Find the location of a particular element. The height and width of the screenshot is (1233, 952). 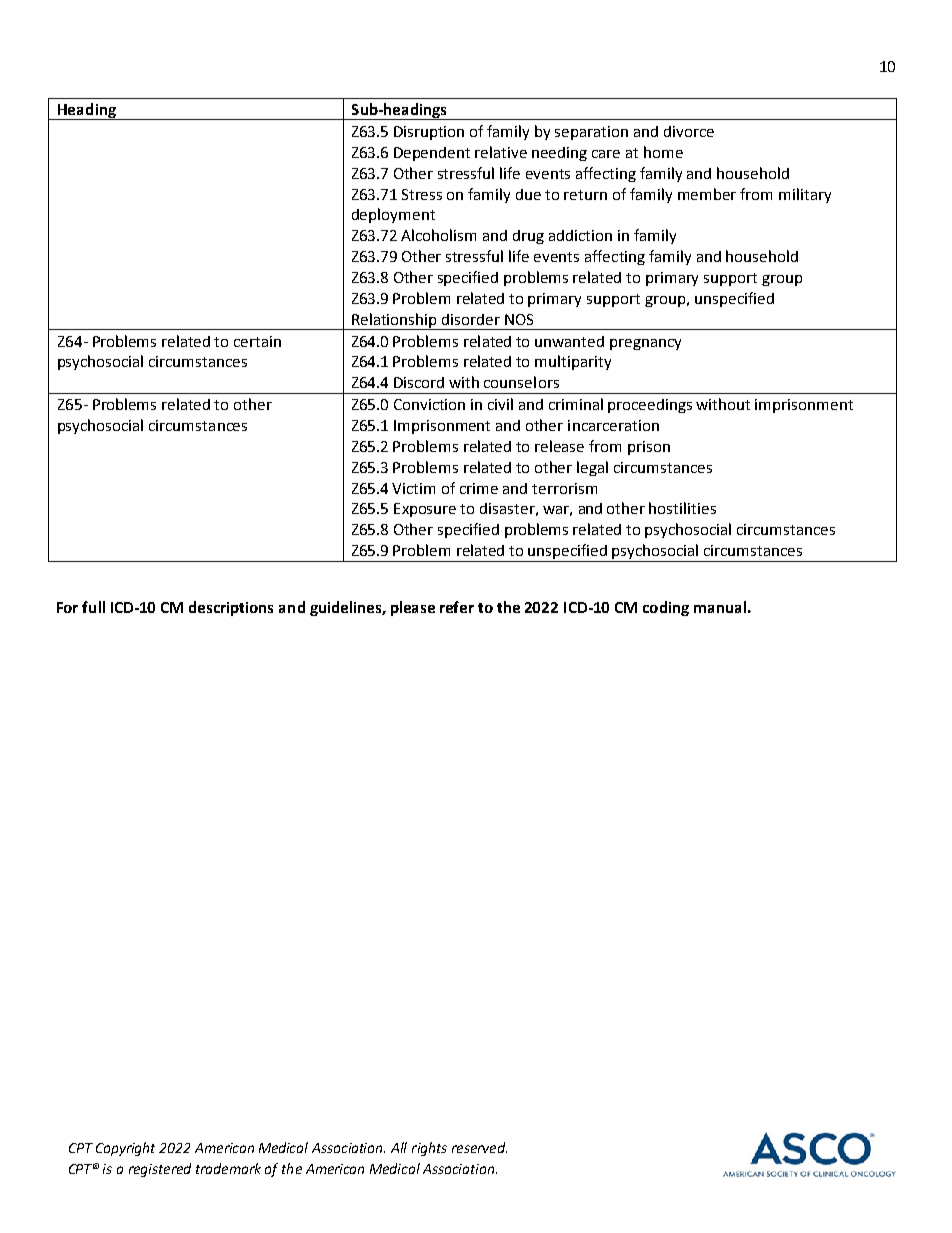

deployment is located at coordinates (393, 215).
